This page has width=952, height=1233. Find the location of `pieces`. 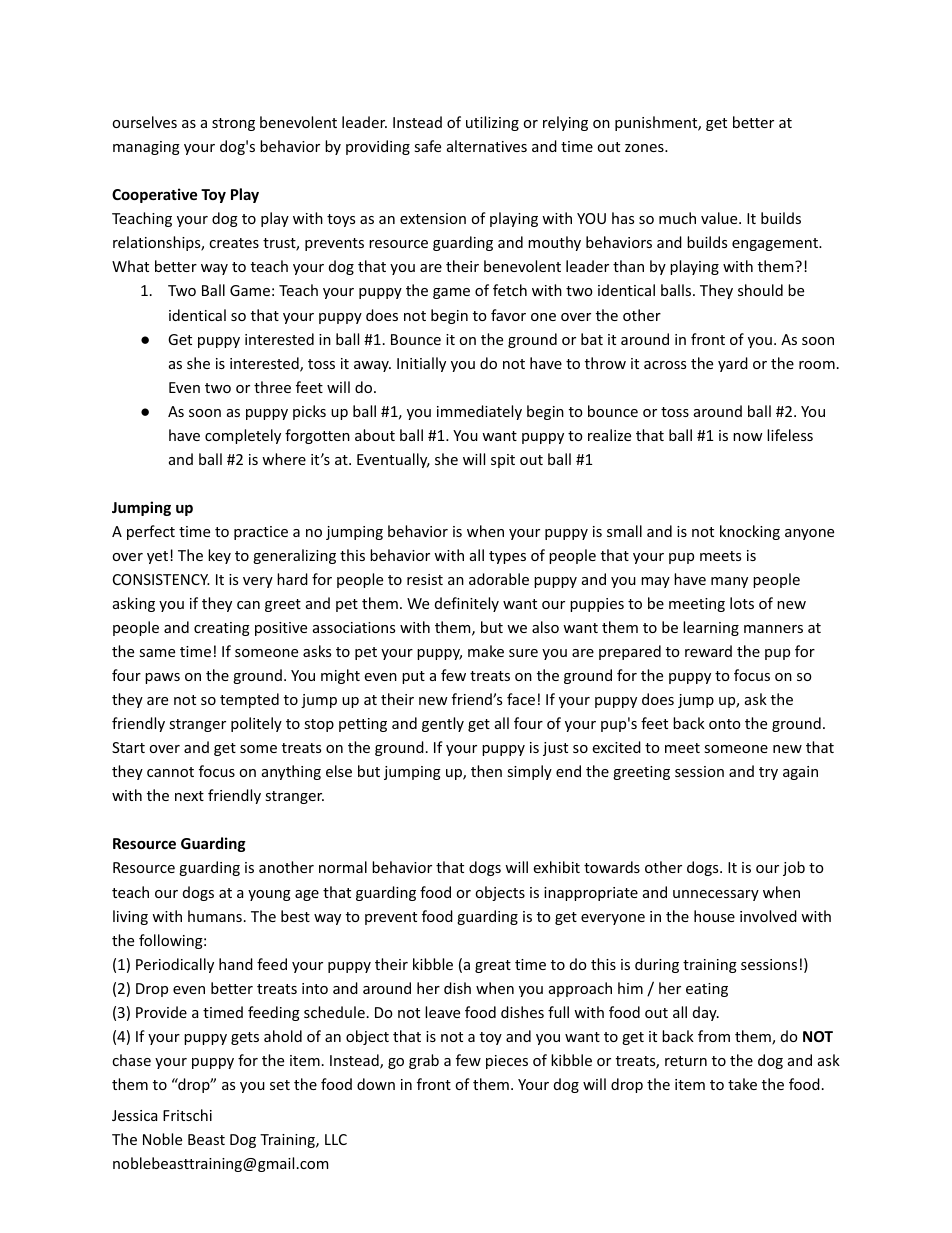

pieces is located at coordinates (507, 1062).
